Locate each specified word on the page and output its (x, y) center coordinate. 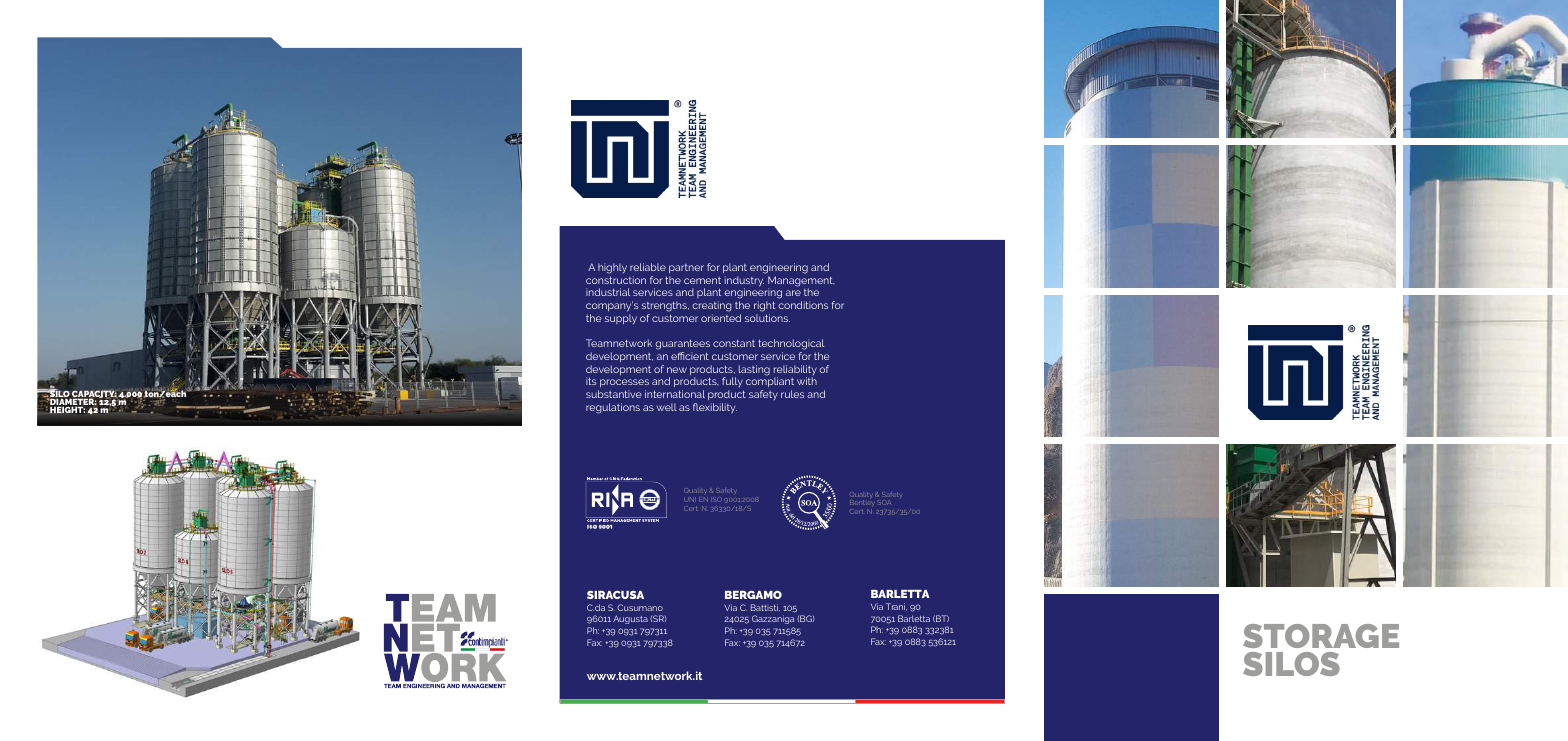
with (807, 381)
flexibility (715, 408)
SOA (885, 502)
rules (792, 394)
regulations (613, 408)
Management (801, 282)
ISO (717, 499)
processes (624, 383)
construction (616, 280)
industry (744, 282)
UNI (689, 499)
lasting (754, 370)
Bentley (862, 505)
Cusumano (640, 607)
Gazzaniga (773, 619)
